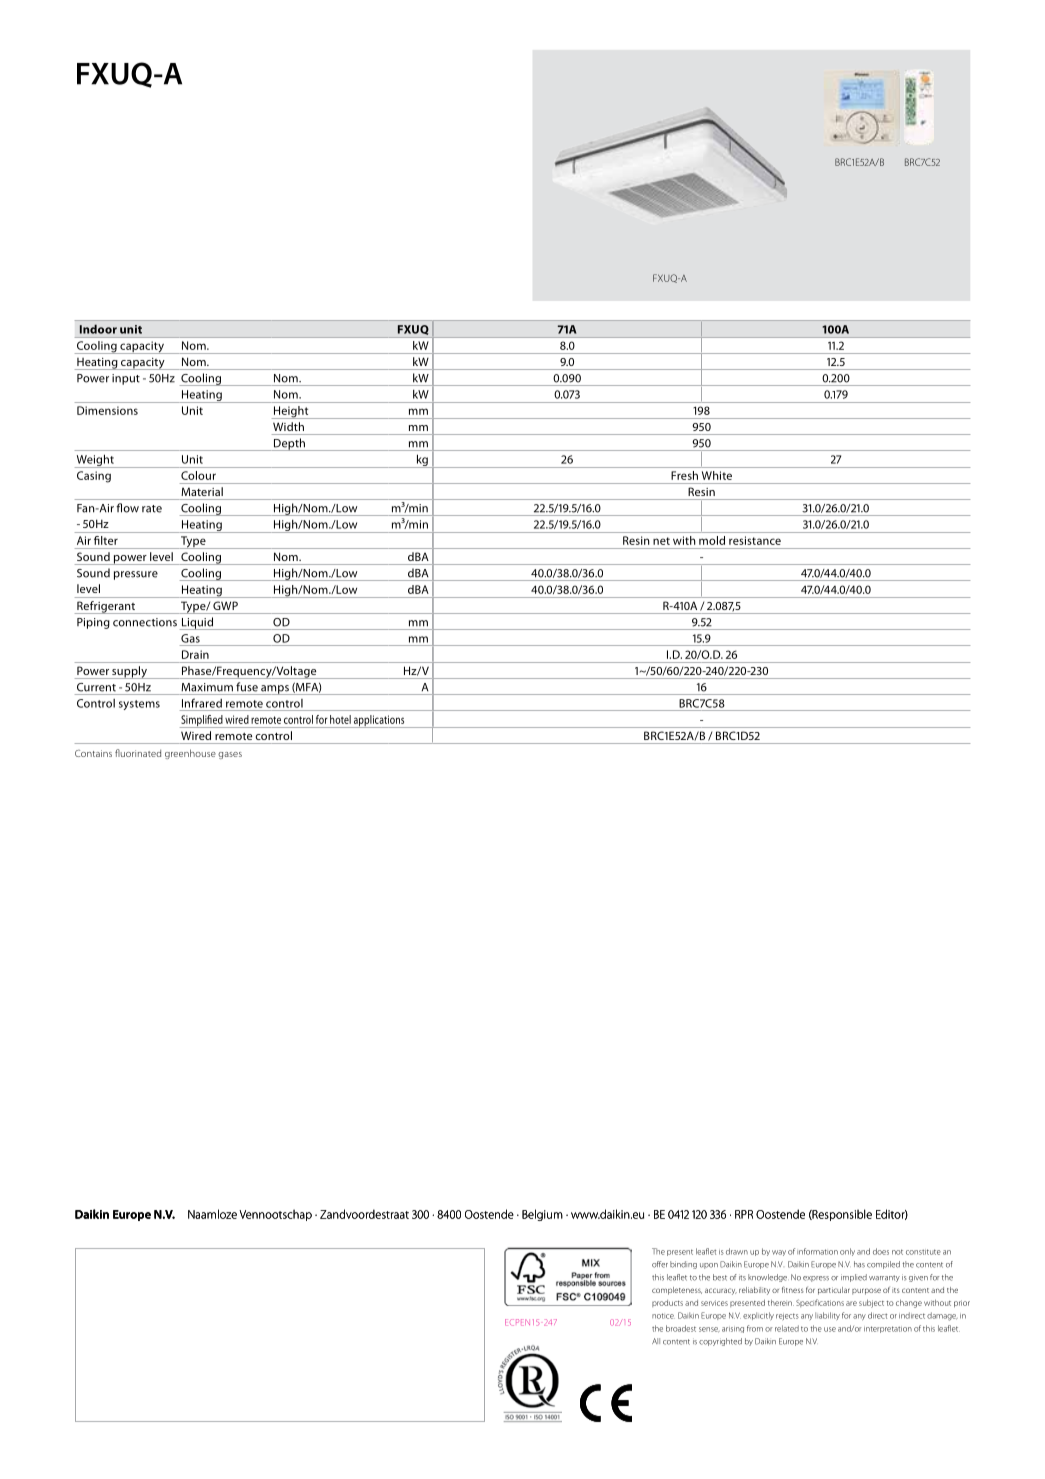 This document has height=1479, width=1045. Describe the element at coordinates (291, 412) in the document. I see `Height` at that location.
